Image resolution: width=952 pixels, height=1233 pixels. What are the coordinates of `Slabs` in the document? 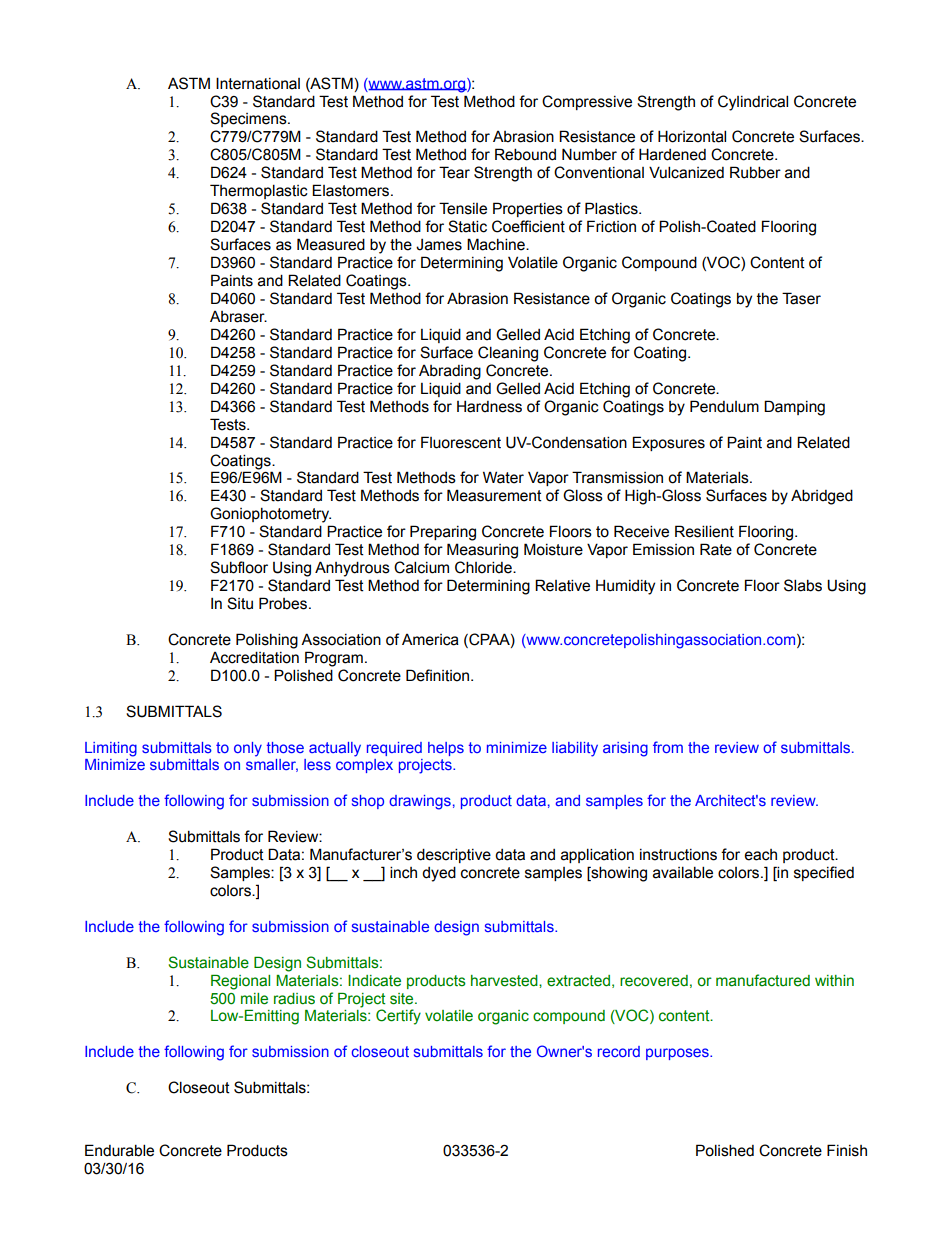 It's located at (803, 585).
